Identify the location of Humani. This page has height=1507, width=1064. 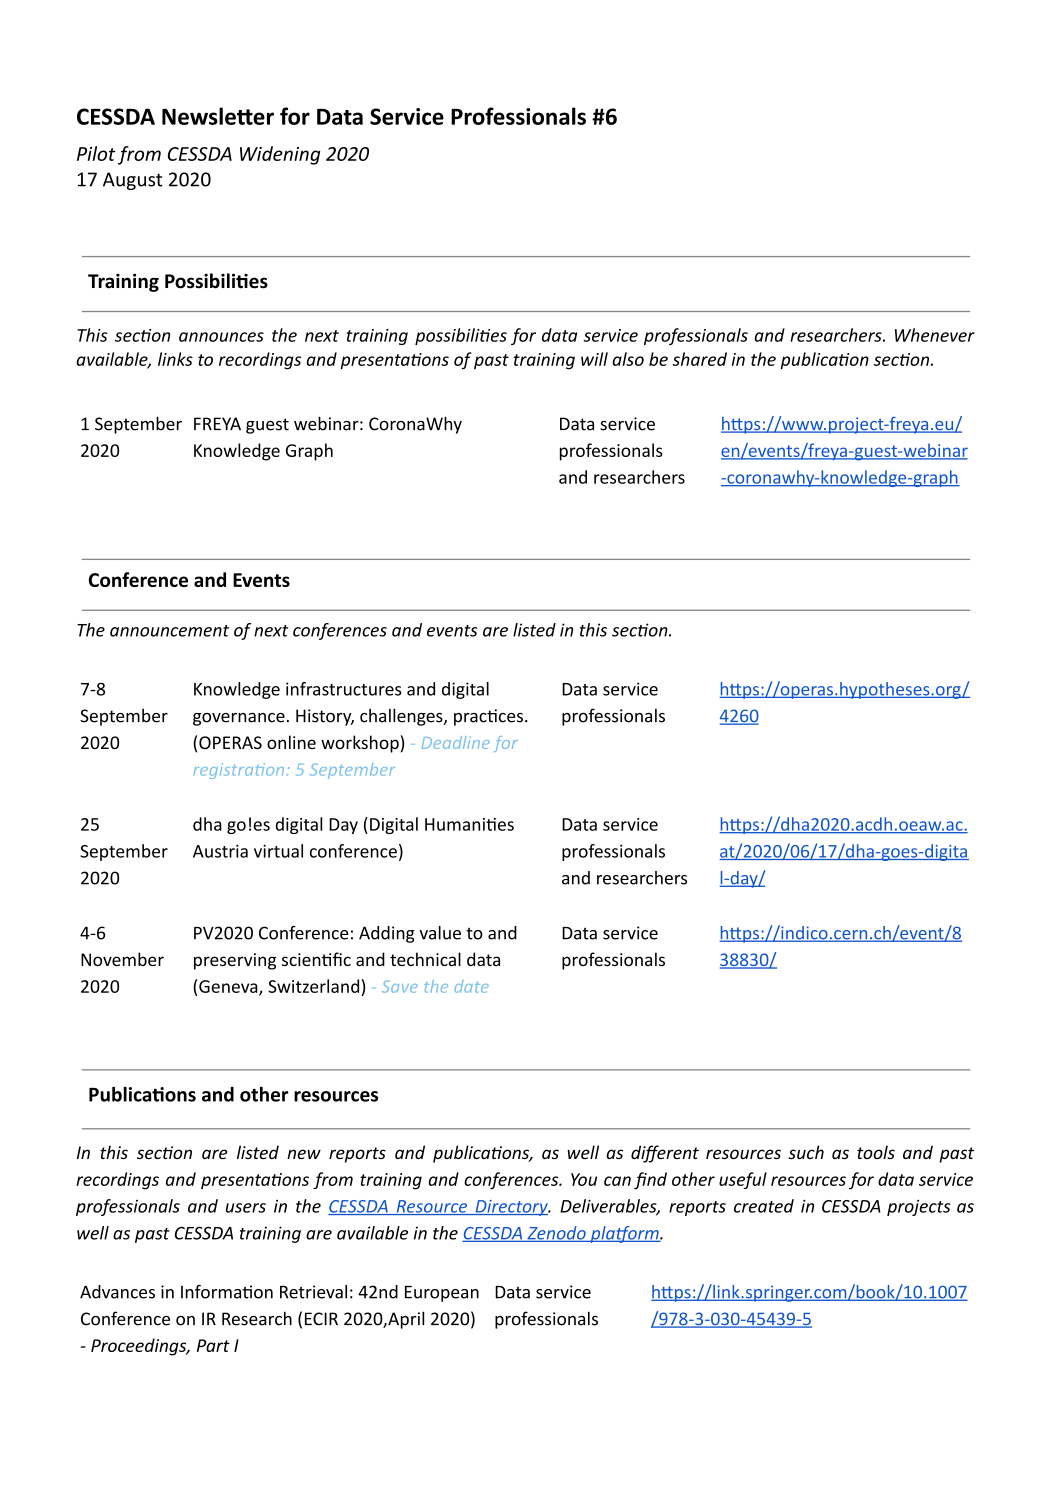
(456, 824).
